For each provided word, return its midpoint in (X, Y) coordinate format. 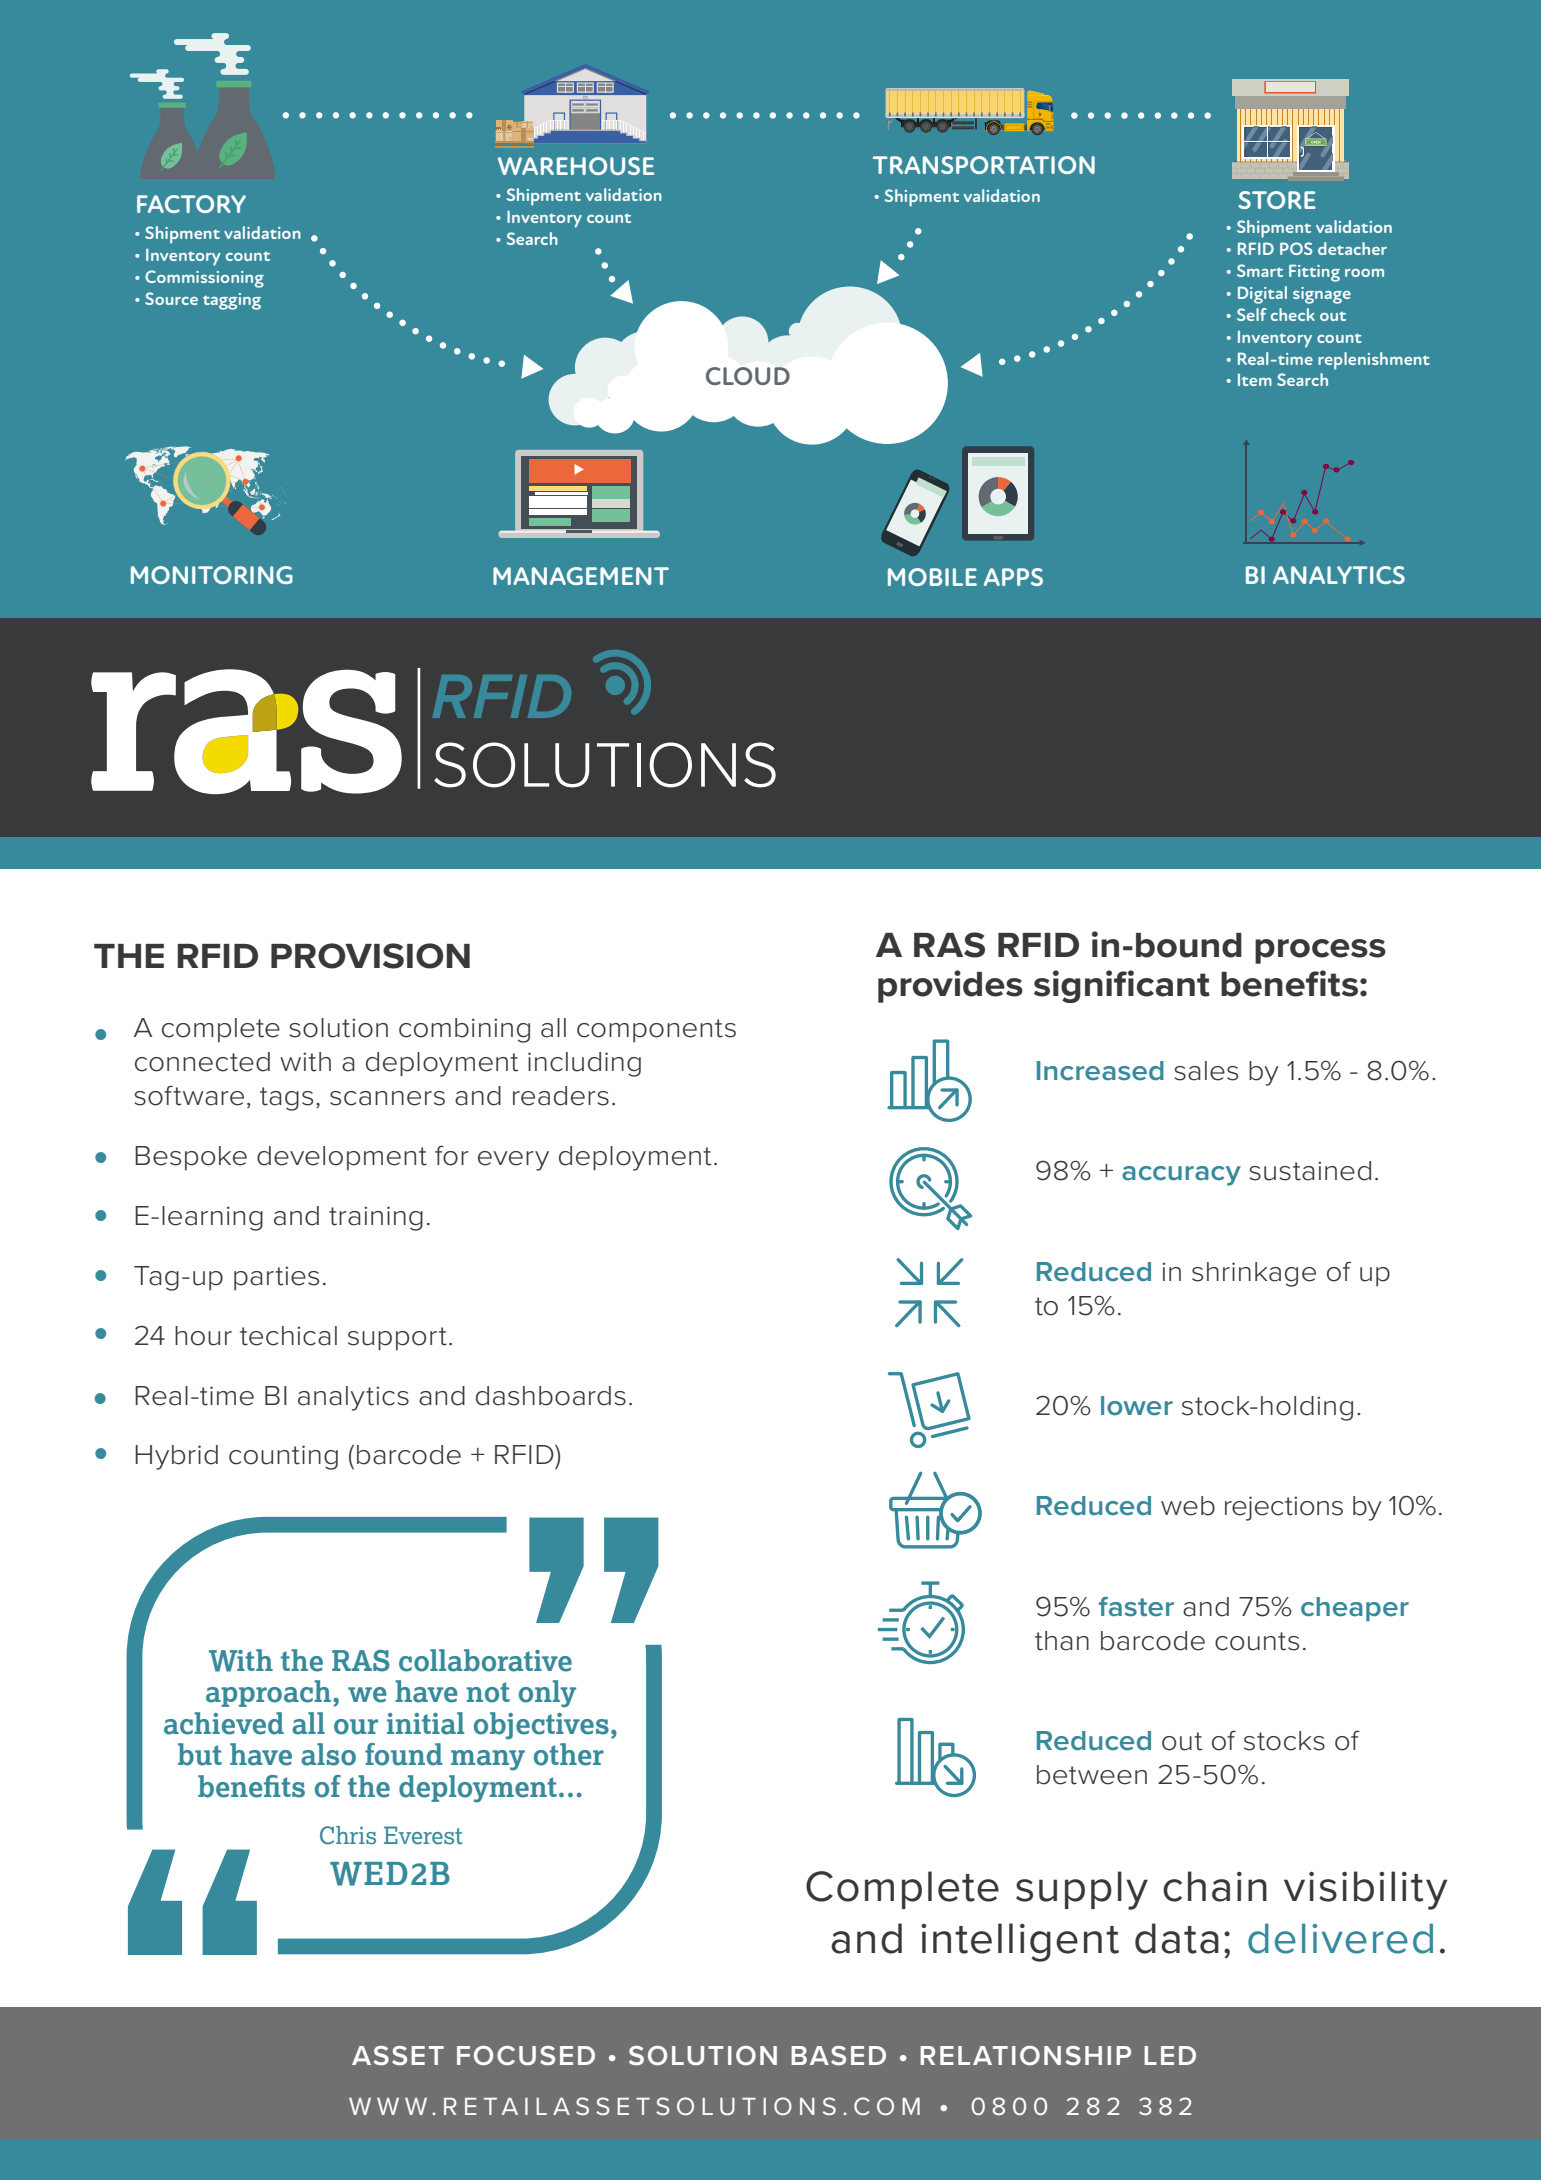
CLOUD (748, 376)
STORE (1277, 200)
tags (286, 1099)
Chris (348, 1835)
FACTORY (191, 204)
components (656, 1031)
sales (1206, 1071)
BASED (838, 2056)
